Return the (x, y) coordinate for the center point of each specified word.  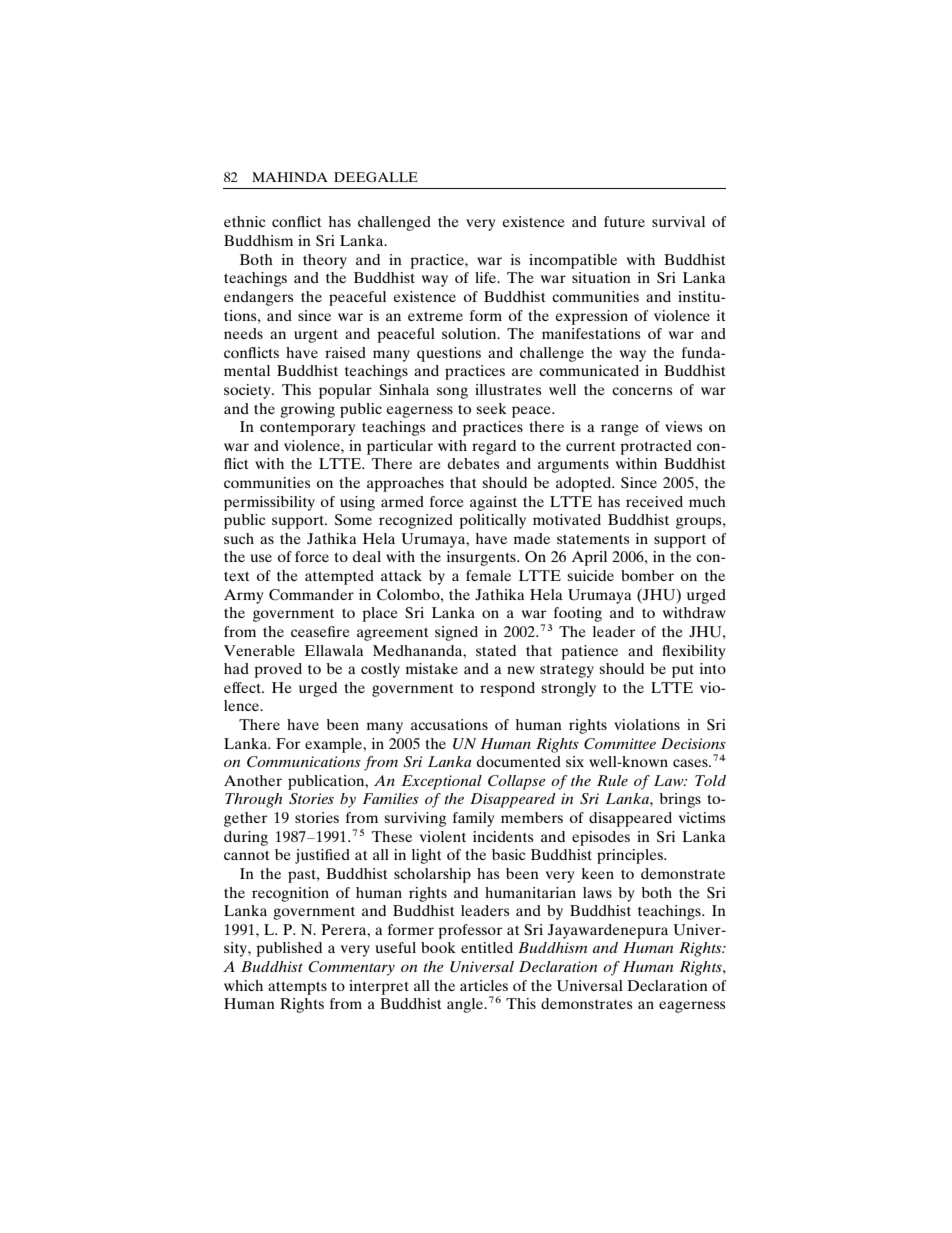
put (683, 671)
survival (678, 221)
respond (507, 689)
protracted (656, 447)
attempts (297, 988)
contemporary (307, 429)
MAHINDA (290, 177)
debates (473, 463)
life (487, 277)
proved (278, 670)
